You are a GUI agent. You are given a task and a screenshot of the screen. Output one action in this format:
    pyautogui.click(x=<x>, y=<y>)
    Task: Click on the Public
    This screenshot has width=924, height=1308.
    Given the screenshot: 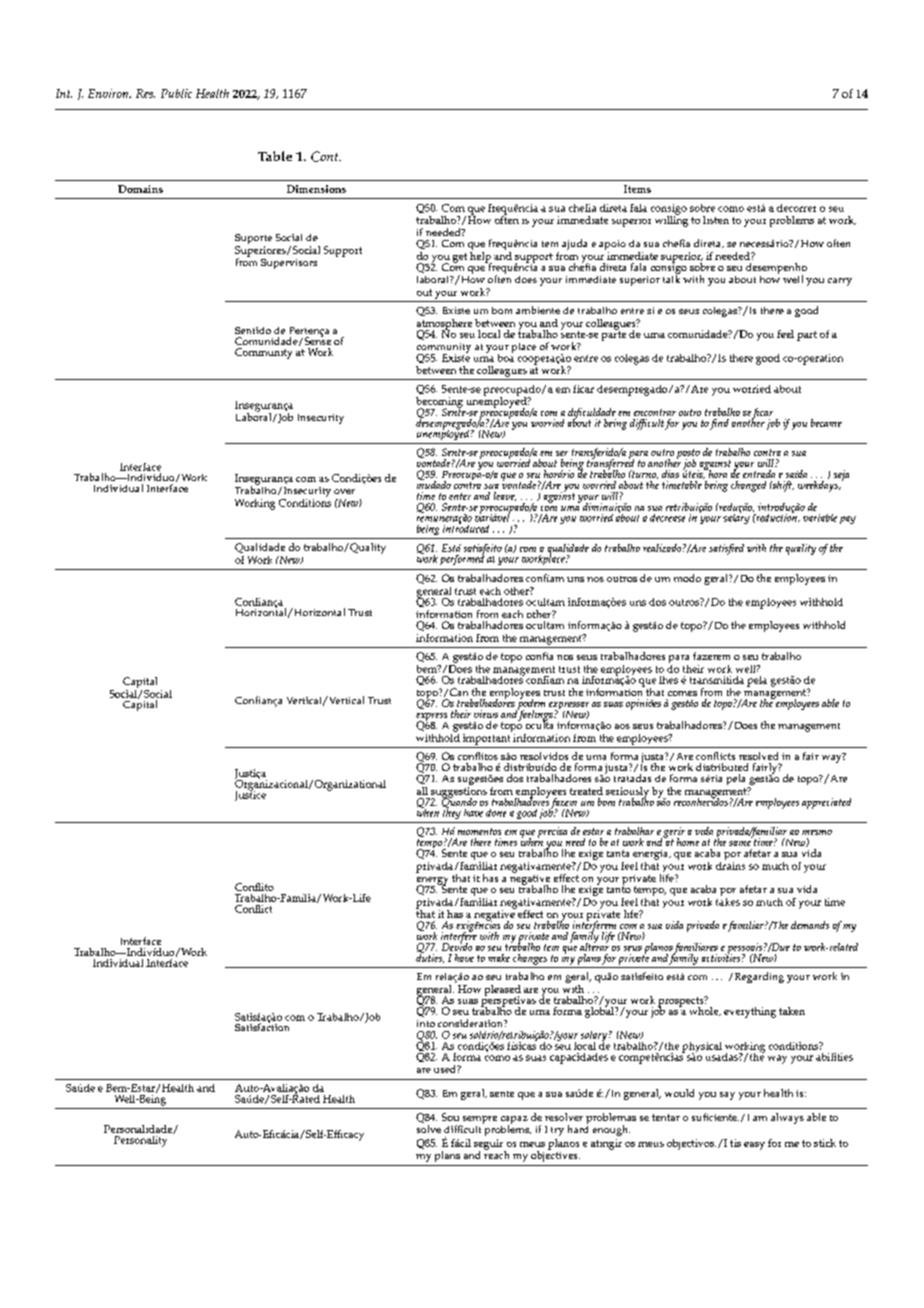 What is the action you would take?
    pyautogui.click(x=176, y=93)
